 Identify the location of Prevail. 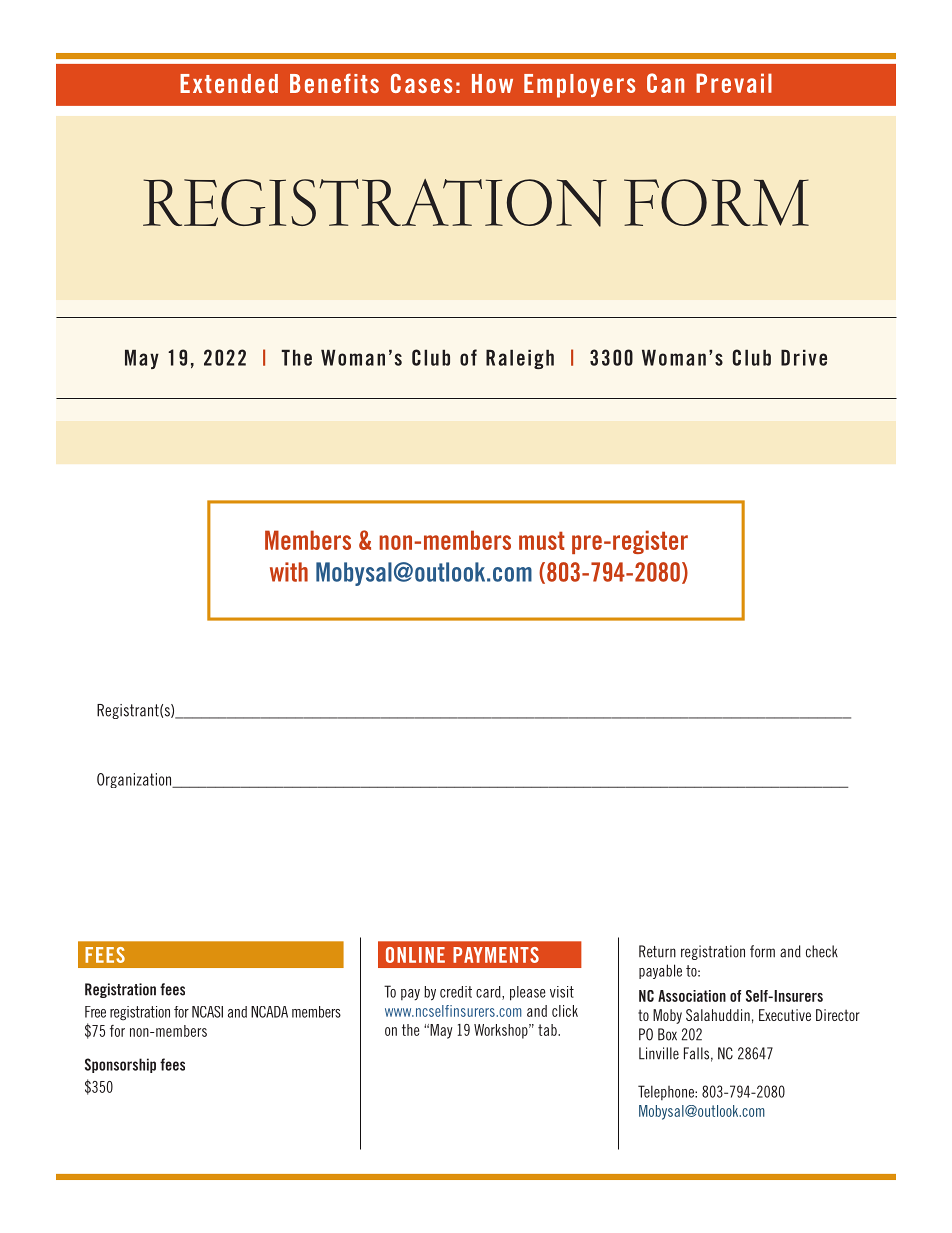
(734, 83).
